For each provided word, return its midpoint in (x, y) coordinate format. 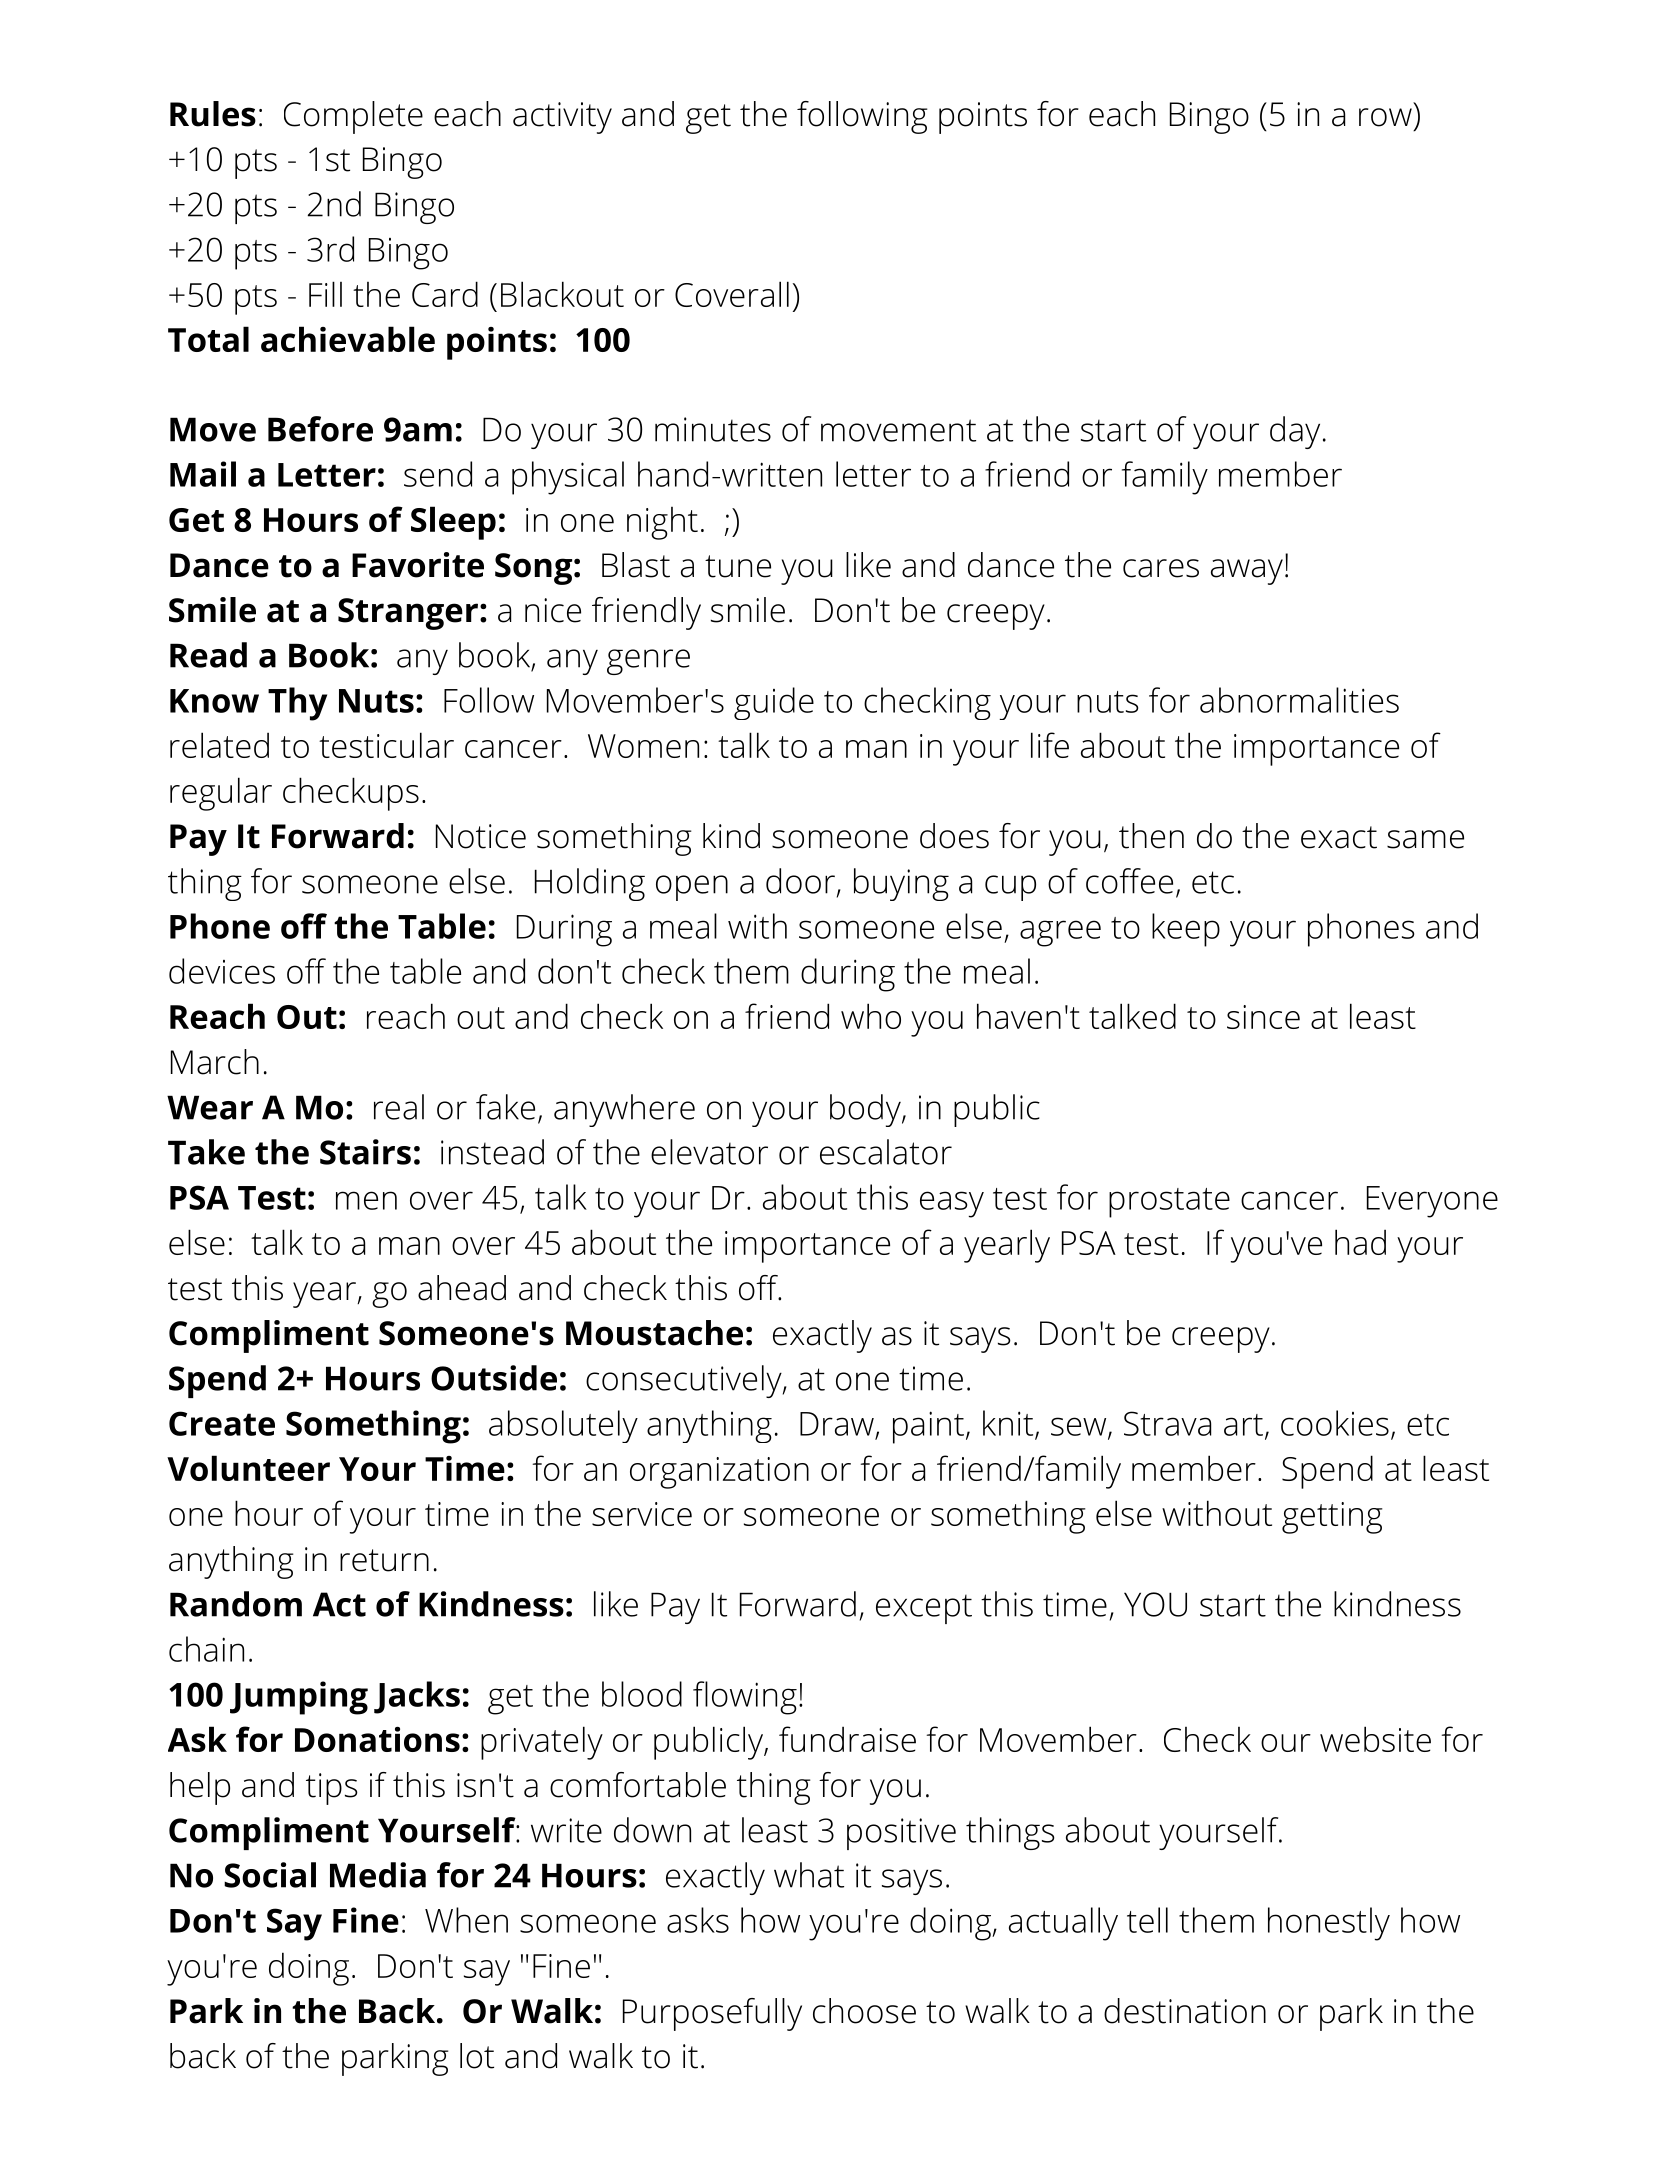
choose (864, 2011)
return (384, 1560)
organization (719, 1473)
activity (562, 118)
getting (1332, 1518)
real (399, 1107)
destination (1185, 2011)
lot (477, 2056)
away (1247, 572)
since (1263, 1017)
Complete (353, 117)
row (1385, 117)
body (865, 1110)
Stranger (408, 614)
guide (774, 703)
